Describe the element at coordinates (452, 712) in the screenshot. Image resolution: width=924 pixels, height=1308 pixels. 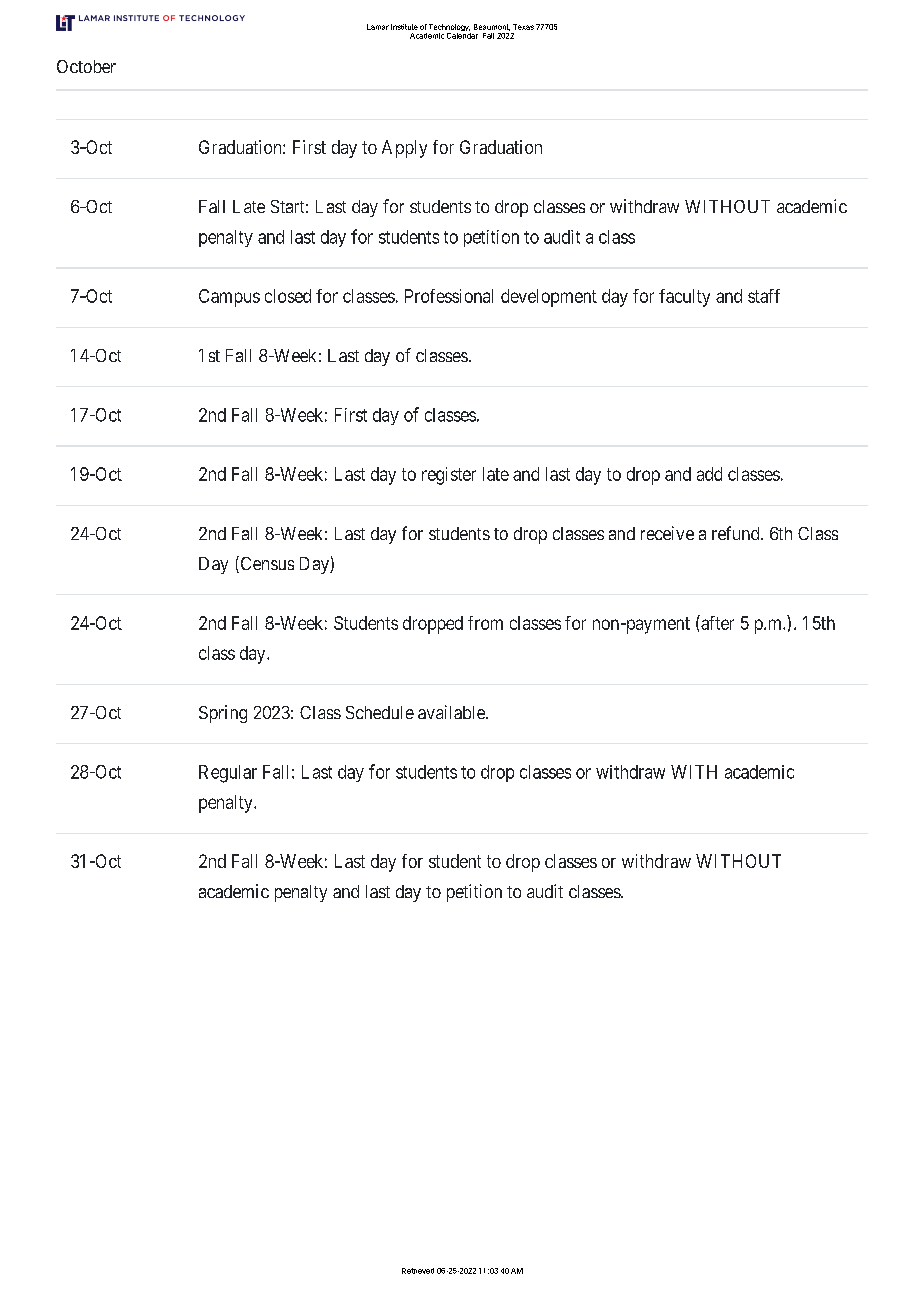
I see `available` at that location.
